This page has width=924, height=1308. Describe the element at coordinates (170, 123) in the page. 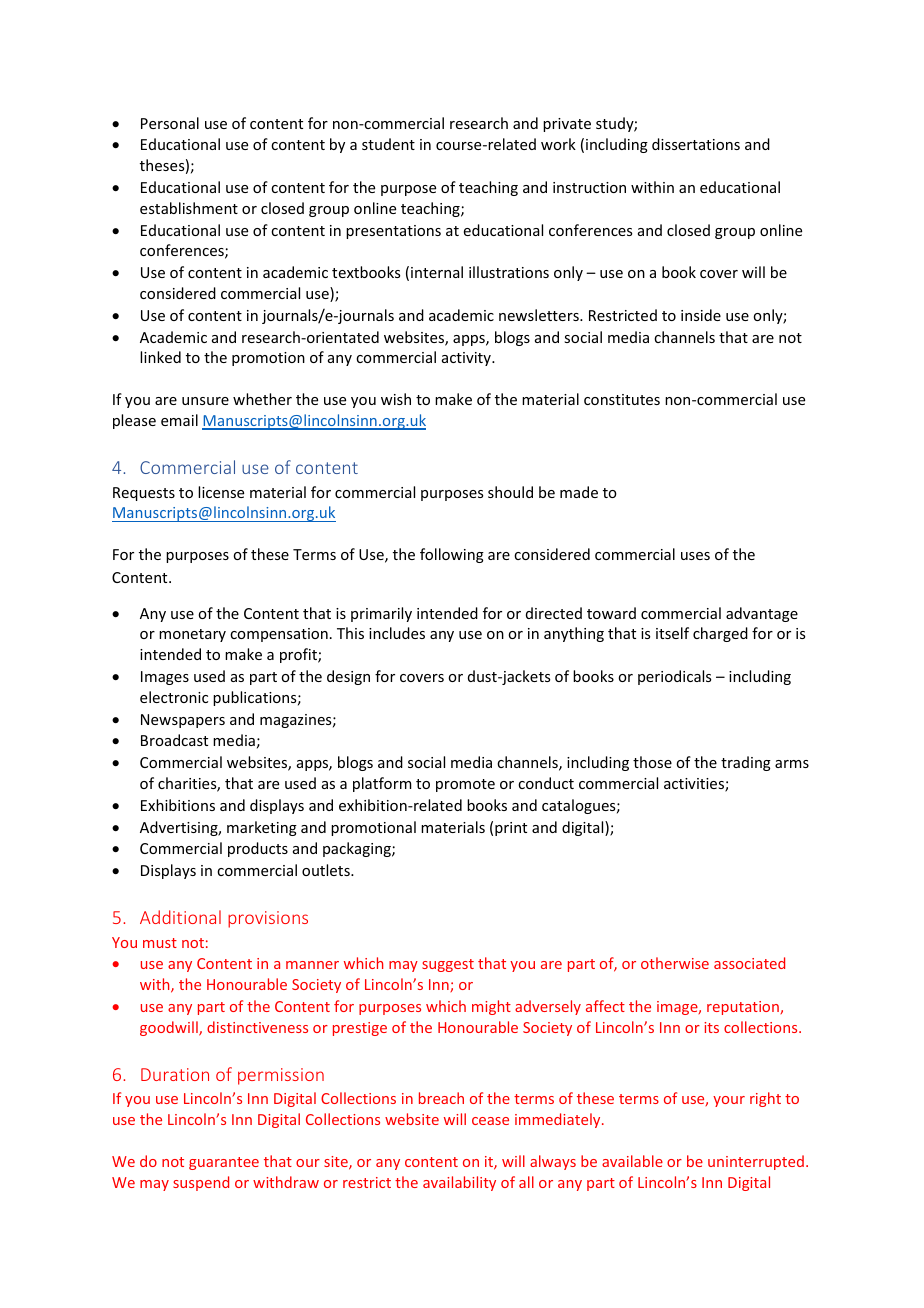

I see `Personal` at that location.
